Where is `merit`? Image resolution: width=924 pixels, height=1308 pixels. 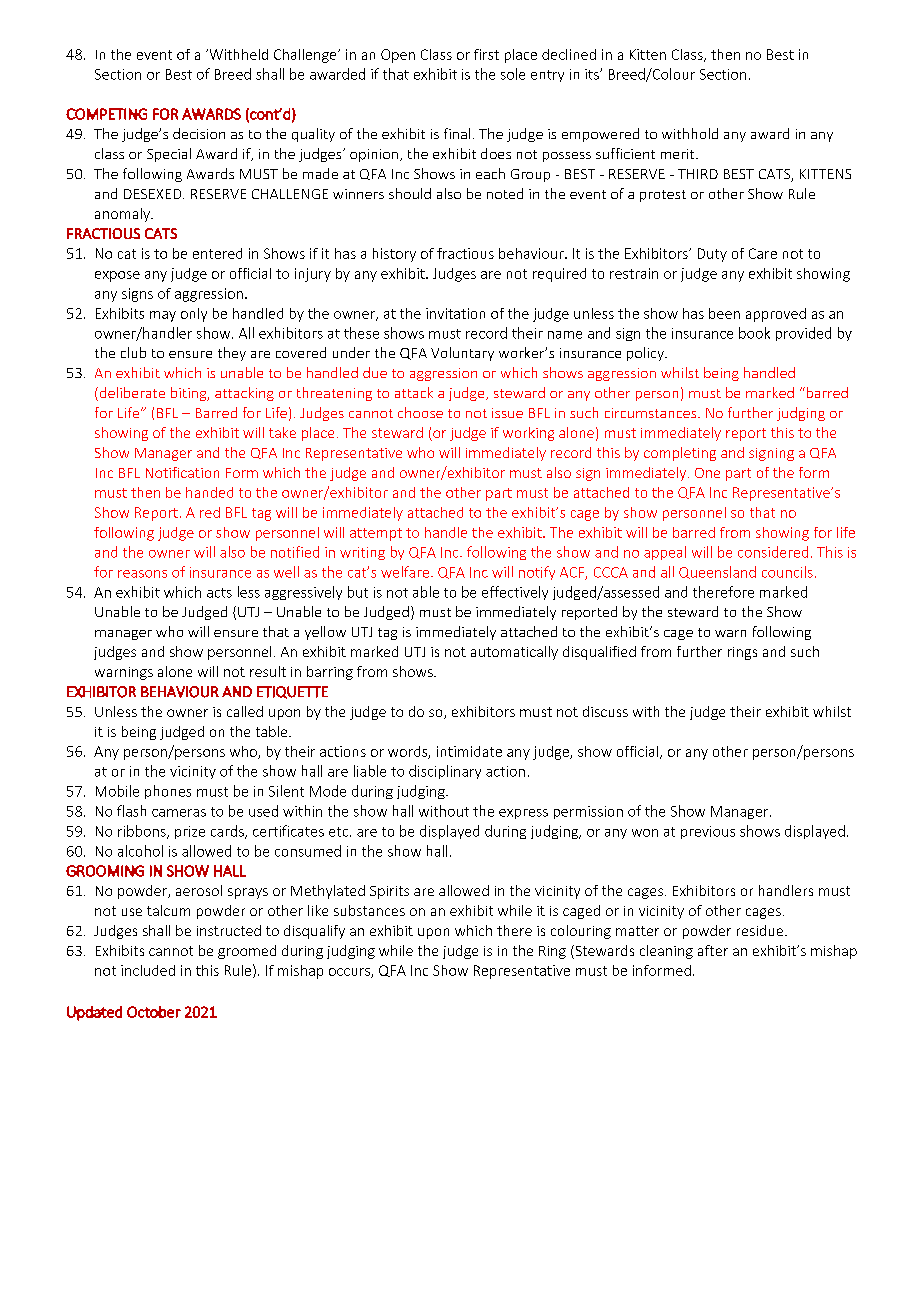 merit is located at coordinates (679, 154).
